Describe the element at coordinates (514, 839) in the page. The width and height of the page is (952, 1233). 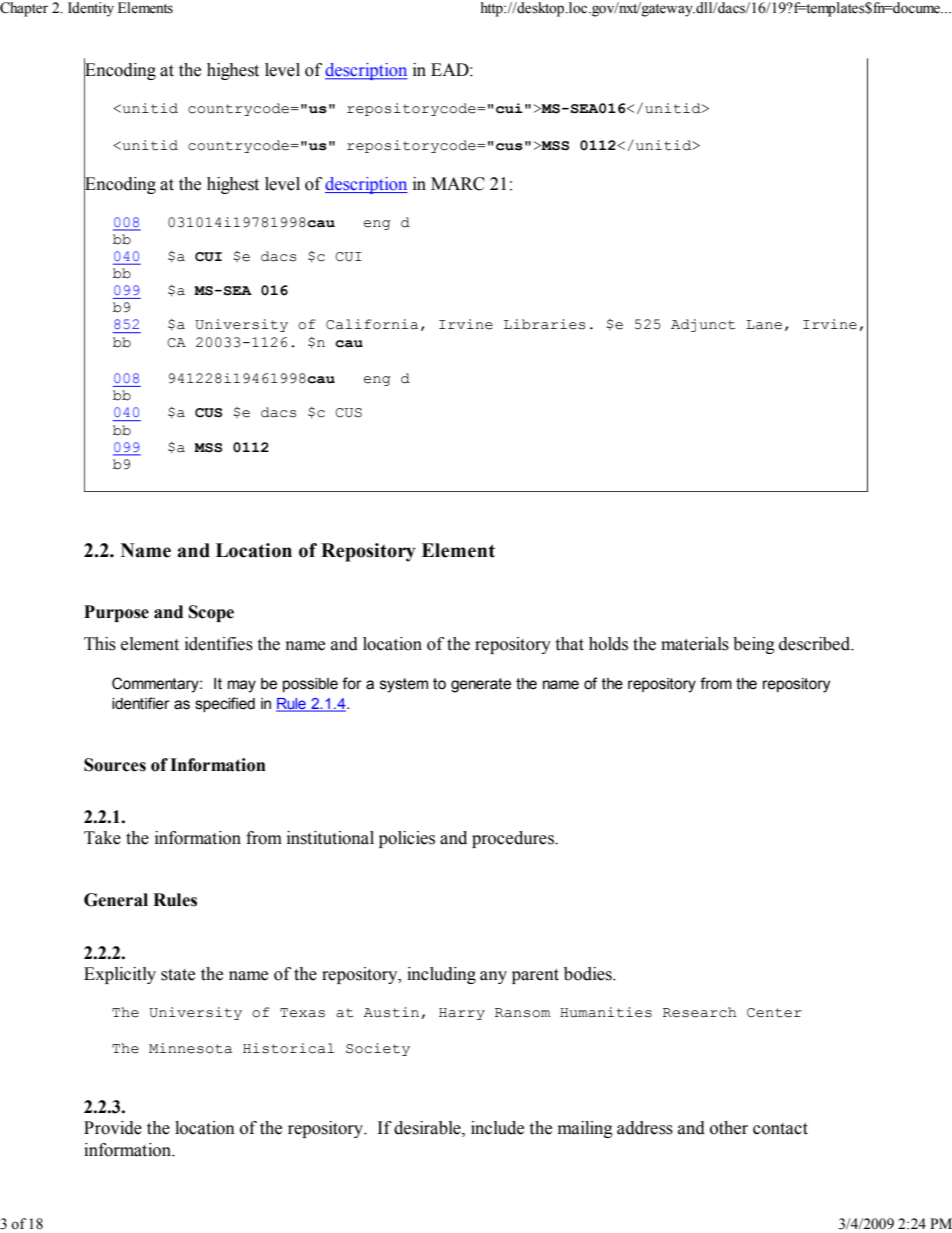
I see `procedures` at that location.
